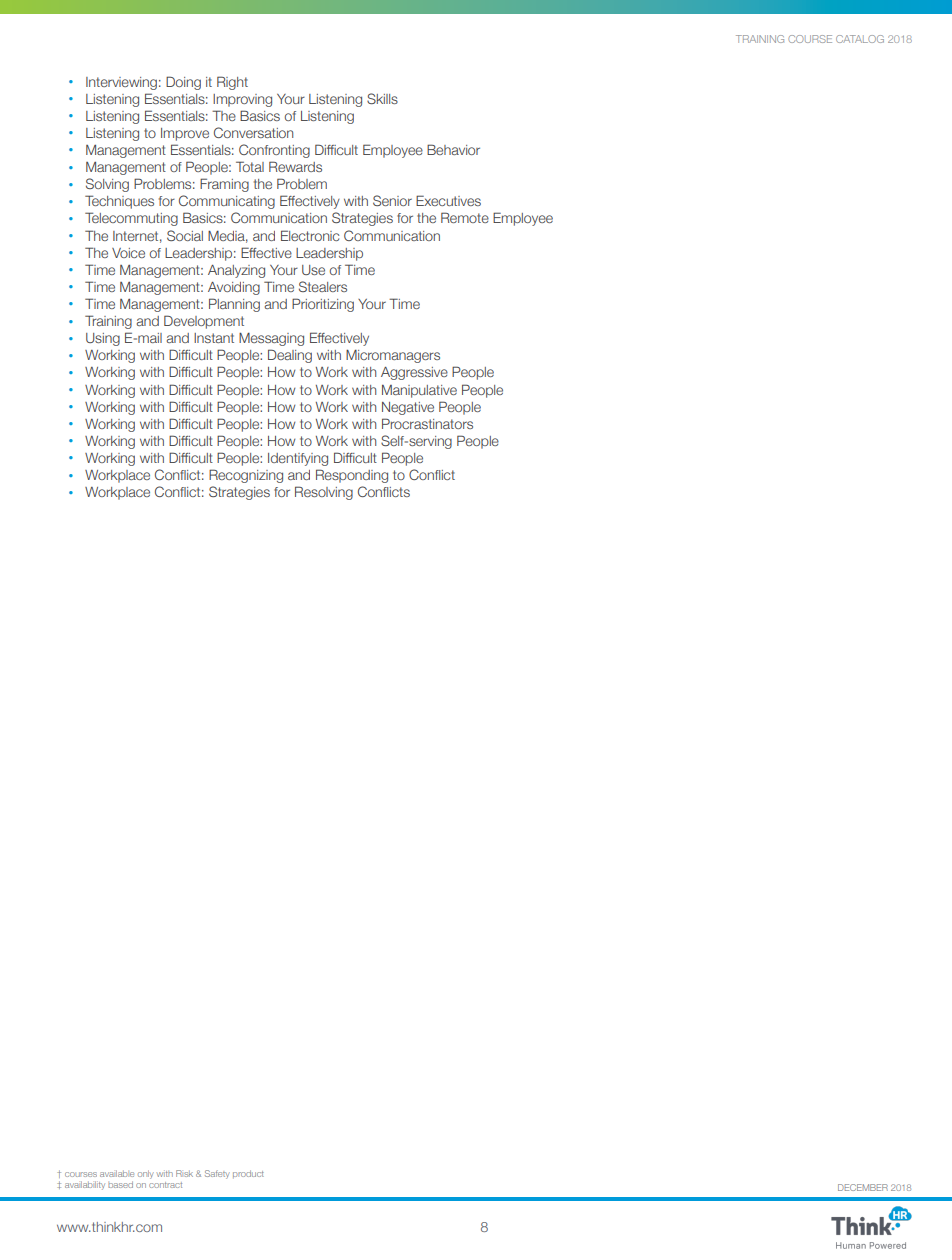  What do you see at coordinates (352, 476) in the image?
I see `Responding` at bounding box center [352, 476].
